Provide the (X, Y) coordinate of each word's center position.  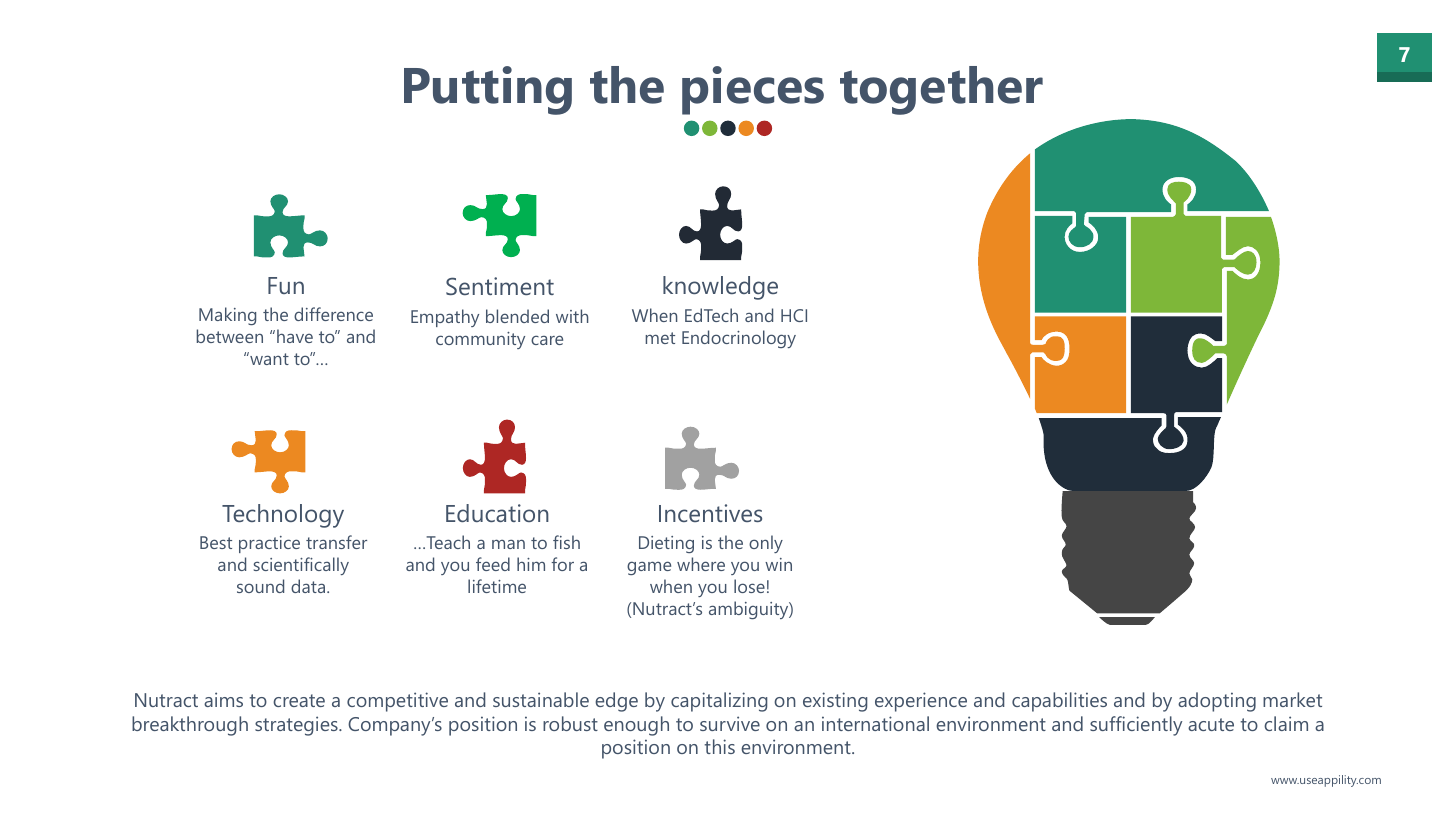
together (941, 90)
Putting (488, 90)
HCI (794, 315)
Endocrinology (739, 339)
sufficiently (1136, 726)
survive (730, 723)
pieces (753, 90)
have (295, 336)
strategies (297, 726)
